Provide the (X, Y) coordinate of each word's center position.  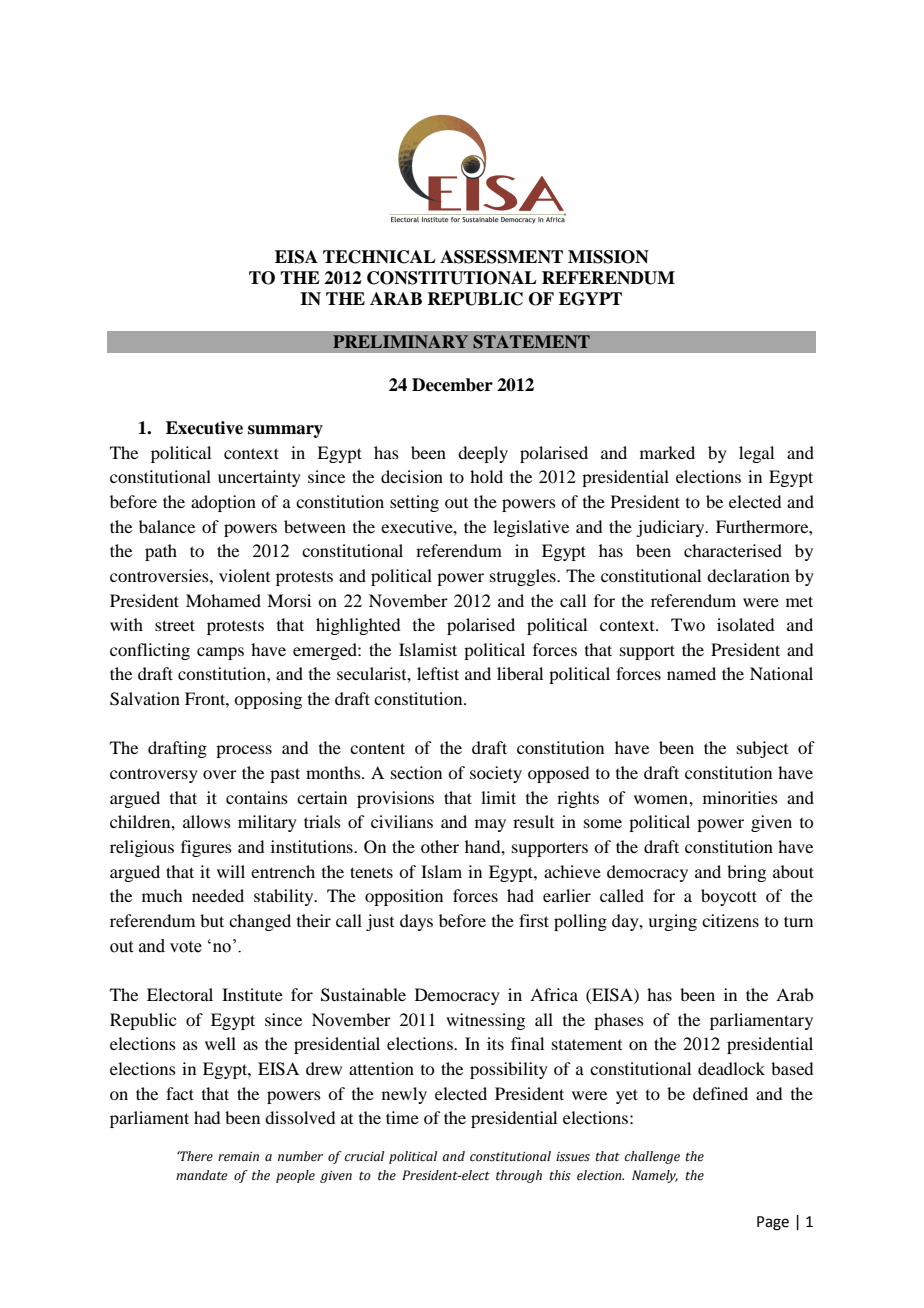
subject (762, 749)
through (519, 1176)
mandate (202, 1175)
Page (773, 1223)
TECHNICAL (379, 257)
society (496, 774)
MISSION (608, 257)
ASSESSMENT (501, 257)
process (244, 751)
